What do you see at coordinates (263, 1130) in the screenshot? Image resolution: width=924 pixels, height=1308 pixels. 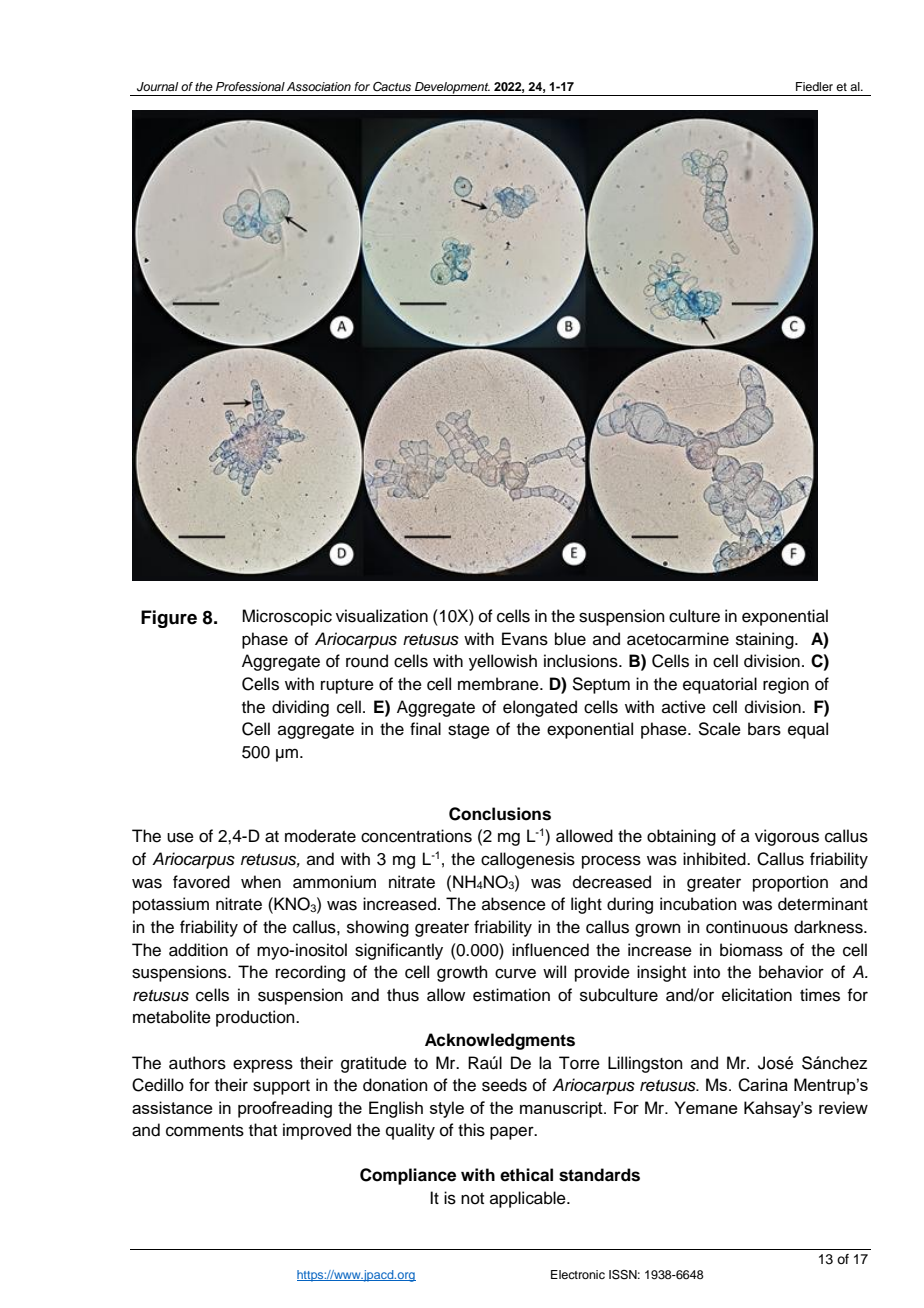 I see `that` at bounding box center [263, 1130].
